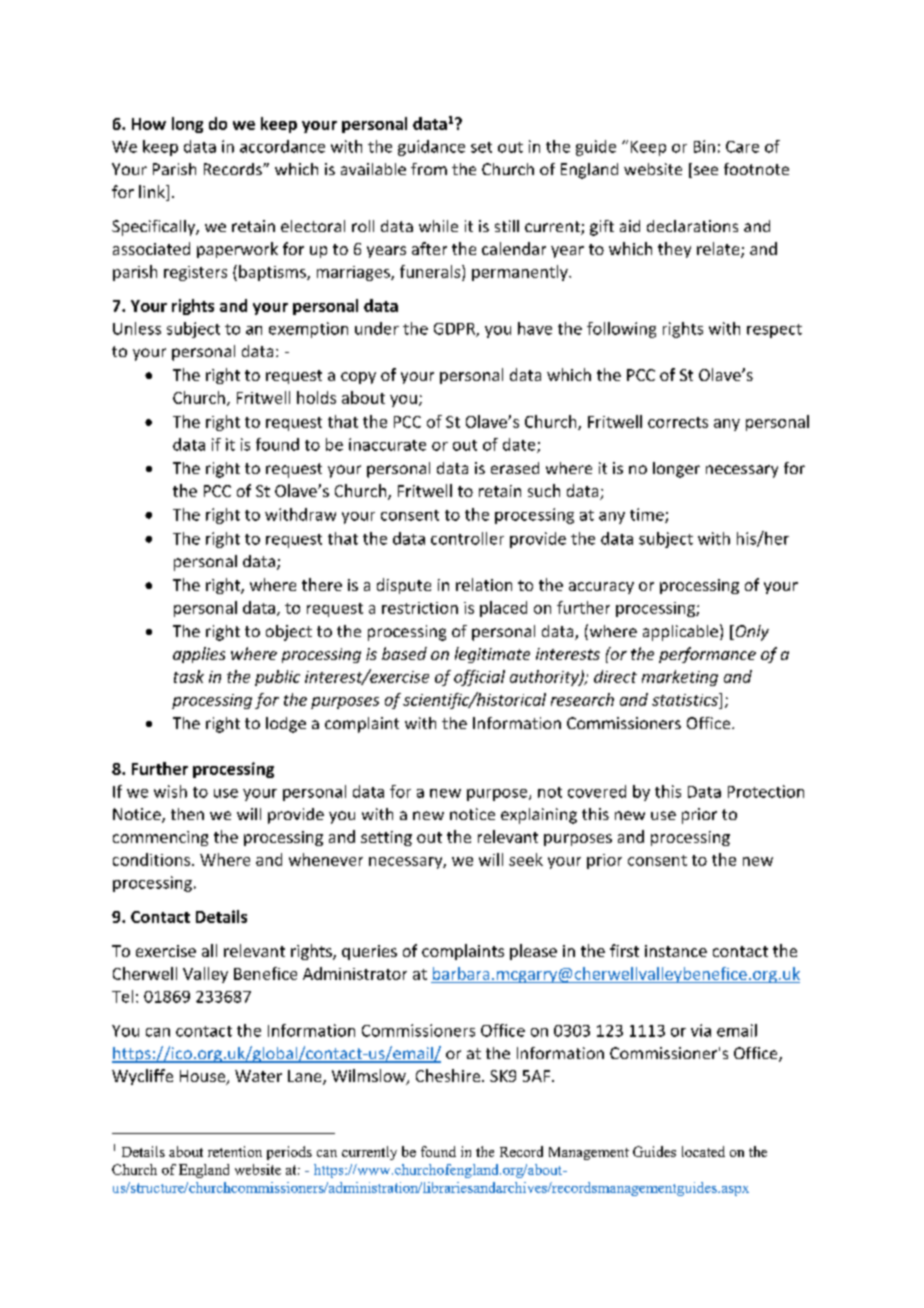 The height and width of the screenshot is (1308, 924). What do you see at coordinates (149, 124) in the screenshot?
I see `How` at bounding box center [149, 124].
